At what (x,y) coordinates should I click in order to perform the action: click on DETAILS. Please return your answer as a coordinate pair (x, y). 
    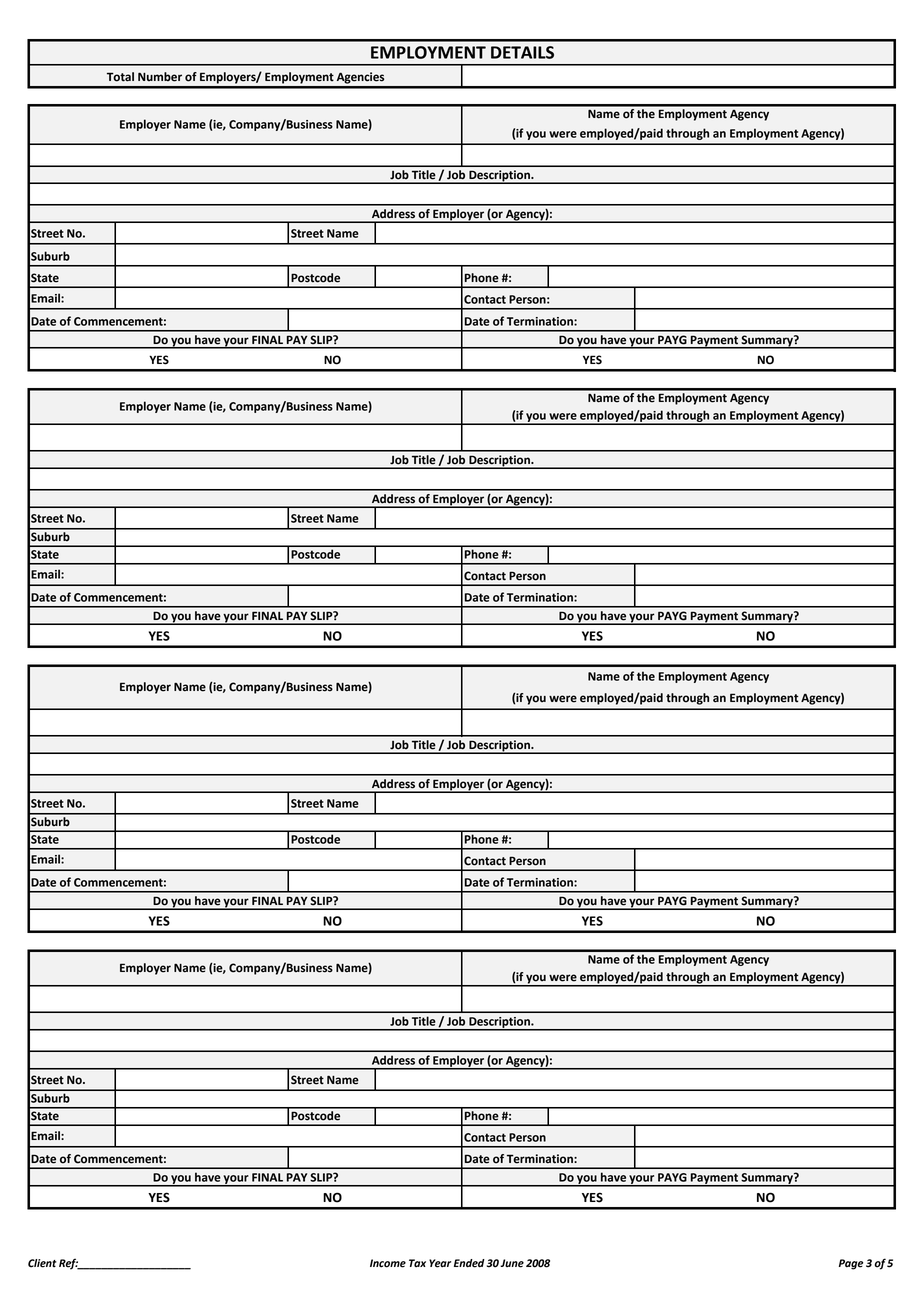
    Looking at the image, I should click on (522, 52).
